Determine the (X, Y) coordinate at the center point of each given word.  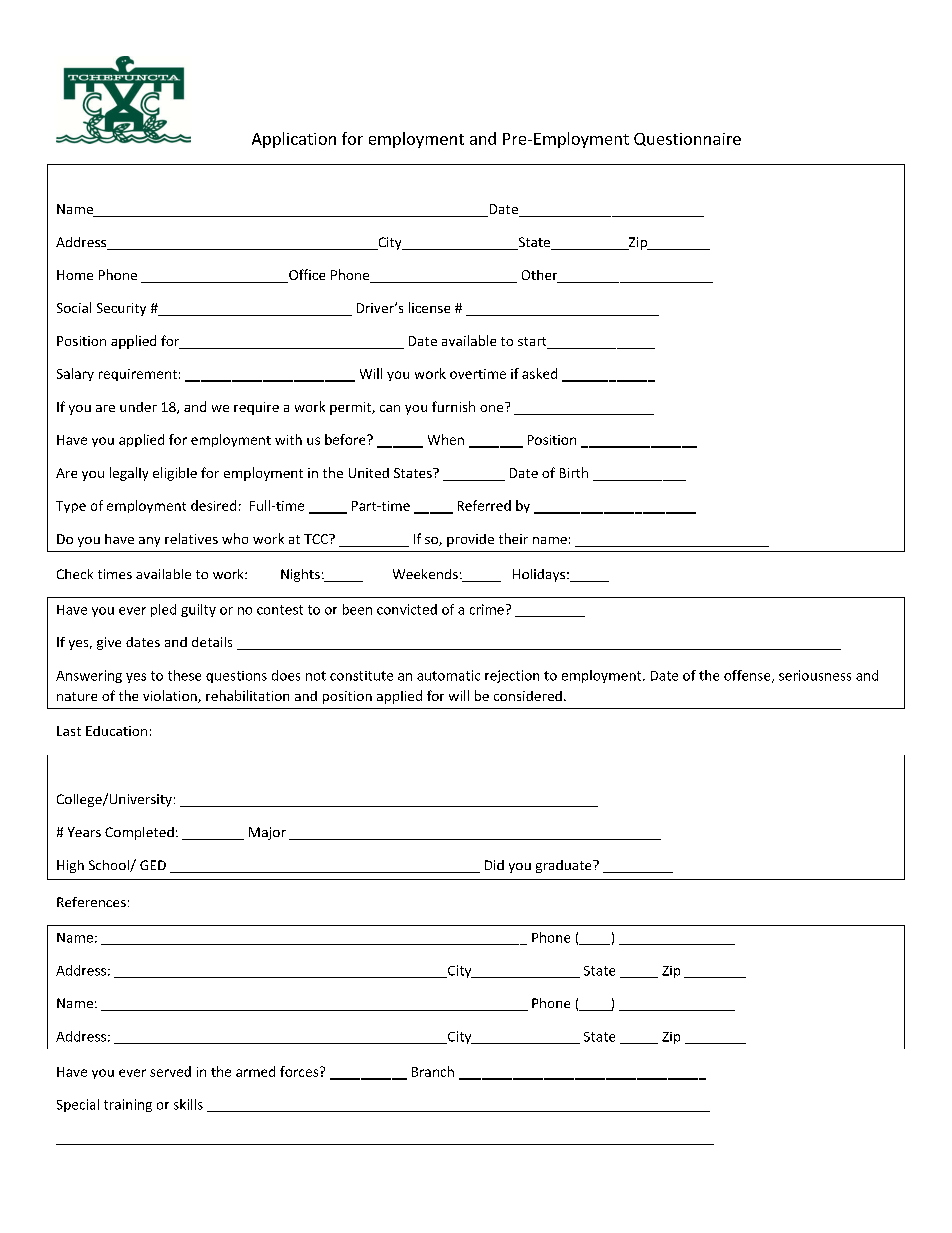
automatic (448, 675)
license (429, 307)
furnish (453, 406)
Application (294, 140)
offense (748, 676)
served (170, 1071)
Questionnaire (687, 139)
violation (171, 696)
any (149, 542)
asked (539, 373)
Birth (574, 472)
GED (153, 865)
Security (121, 309)
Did (494, 865)
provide (470, 540)
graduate (565, 866)
